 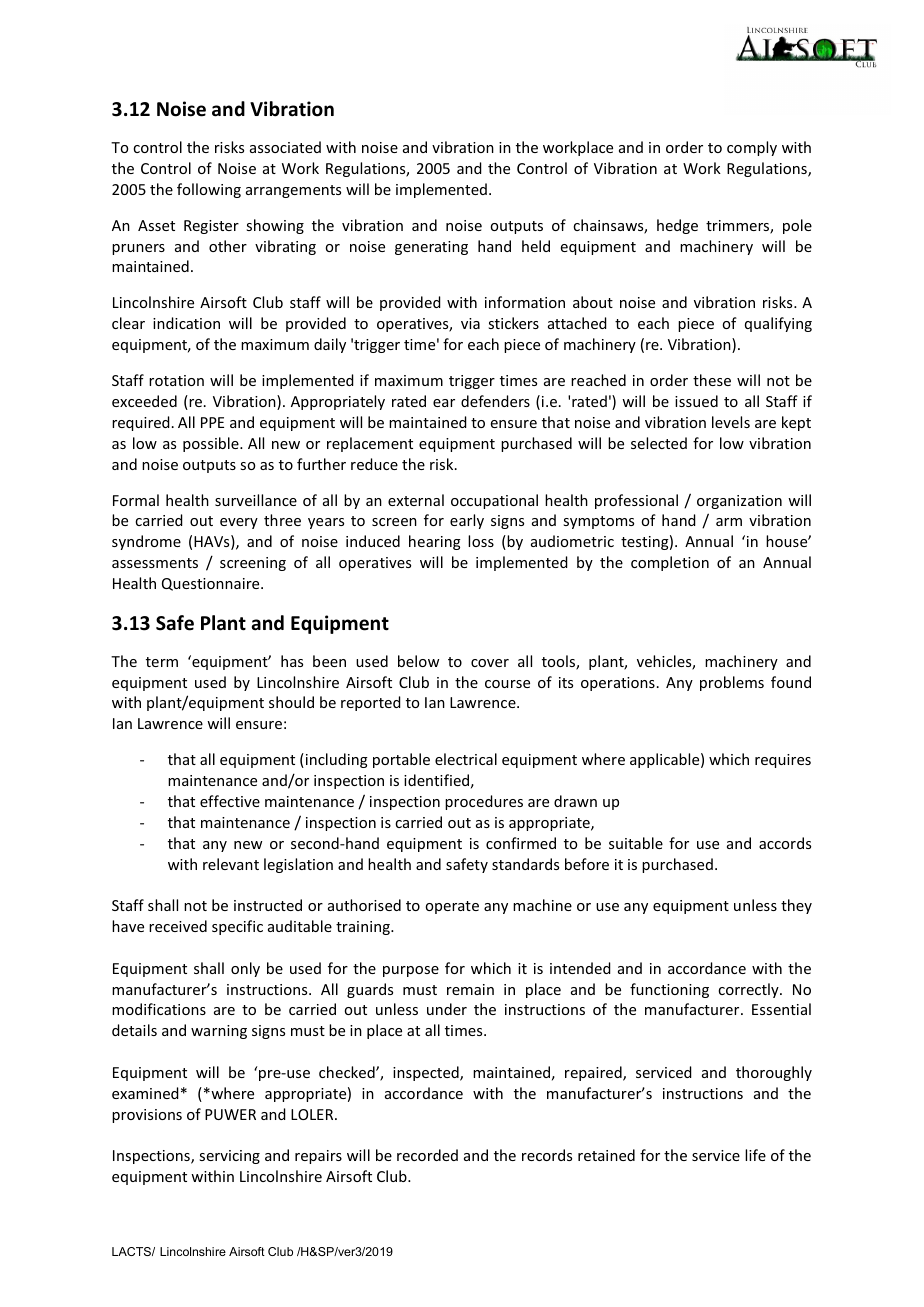 I want to click on procedures, so click(x=484, y=802).
